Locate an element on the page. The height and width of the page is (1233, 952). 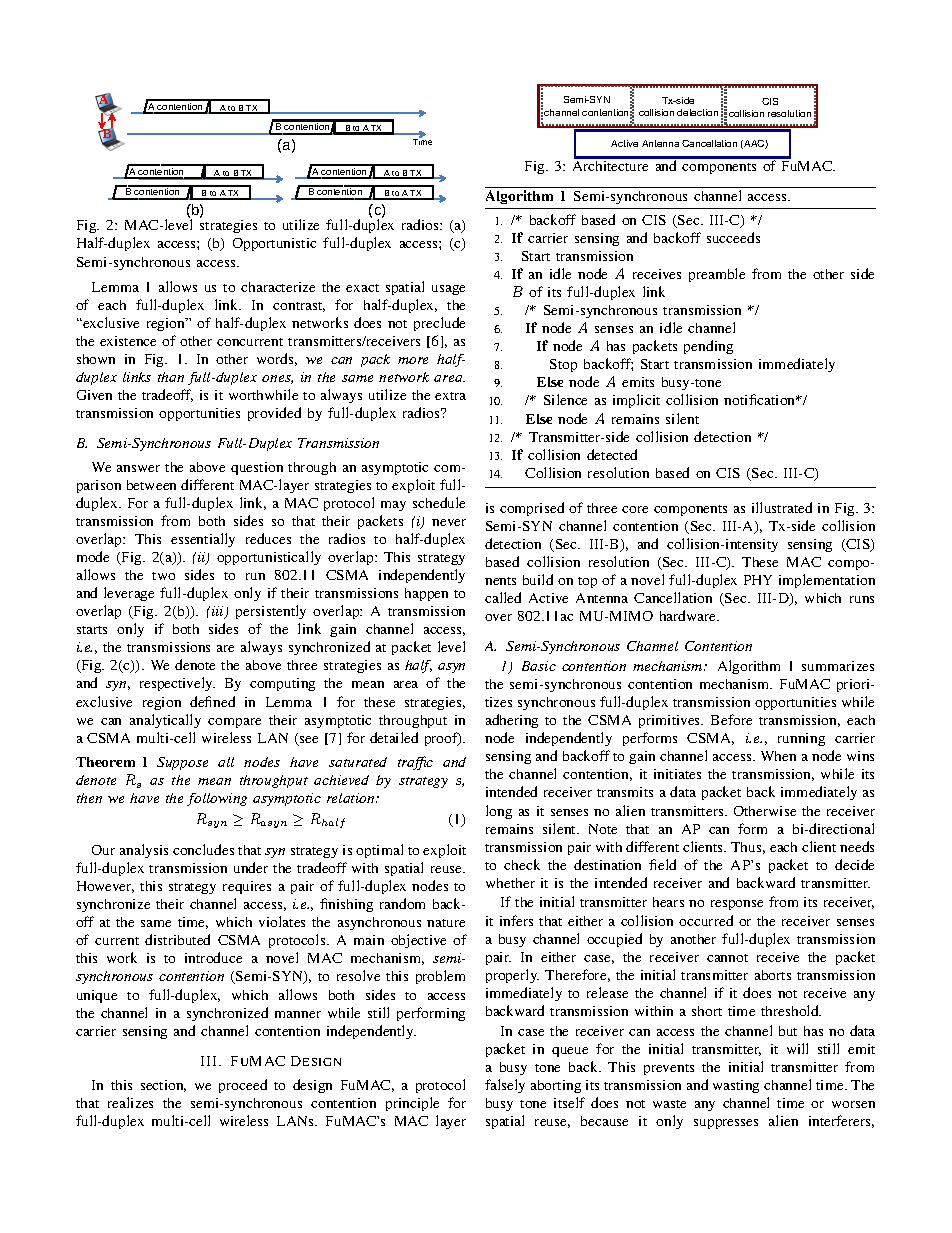
usage is located at coordinates (448, 290).
